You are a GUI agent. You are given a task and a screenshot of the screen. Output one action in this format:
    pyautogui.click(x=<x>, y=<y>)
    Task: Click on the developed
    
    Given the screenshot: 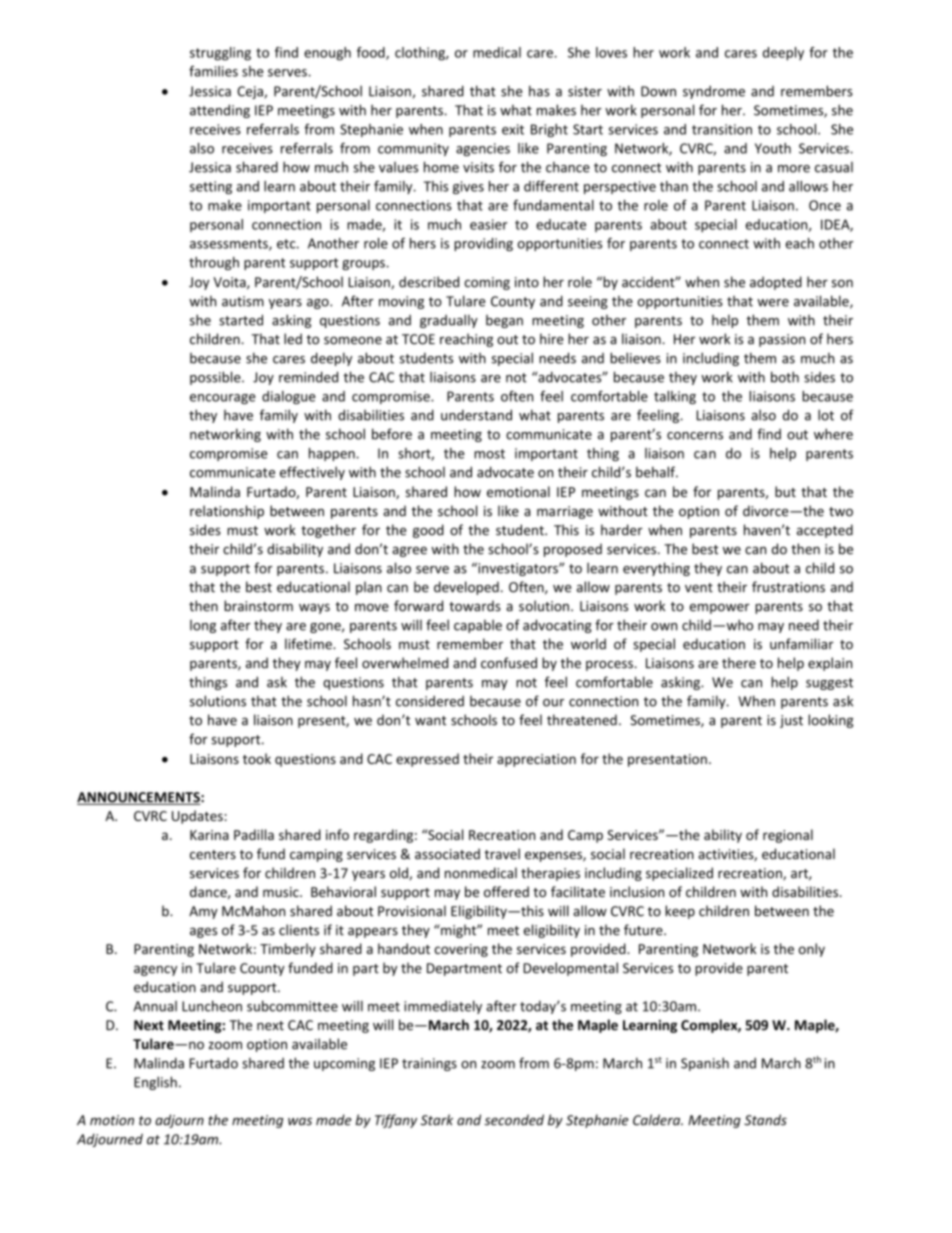 What is the action you would take?
    pyautogui.click(x=466, y=588)
